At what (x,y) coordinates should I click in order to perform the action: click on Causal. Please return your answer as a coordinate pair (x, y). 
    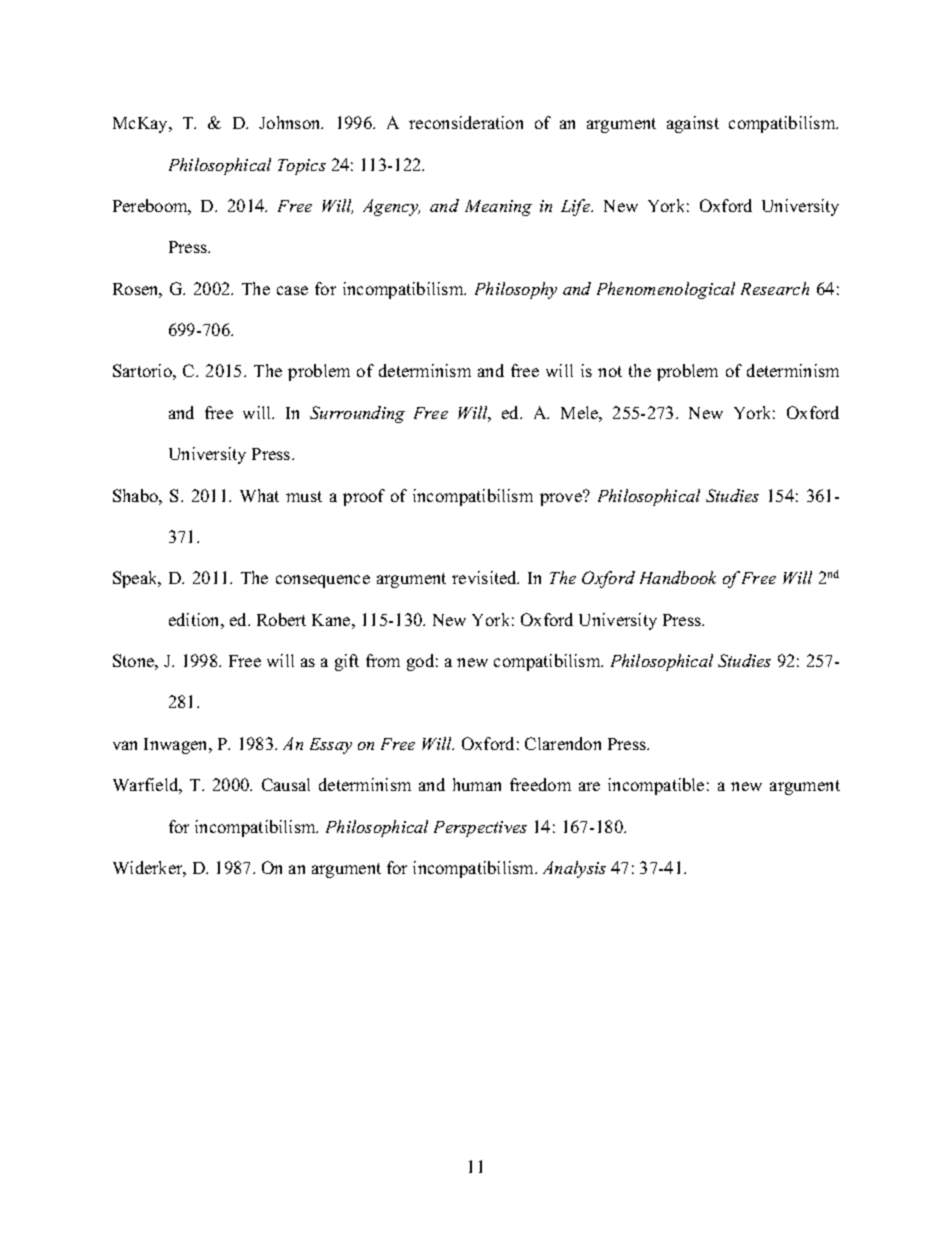
    Looking at the image, I should click on (286, 784).
